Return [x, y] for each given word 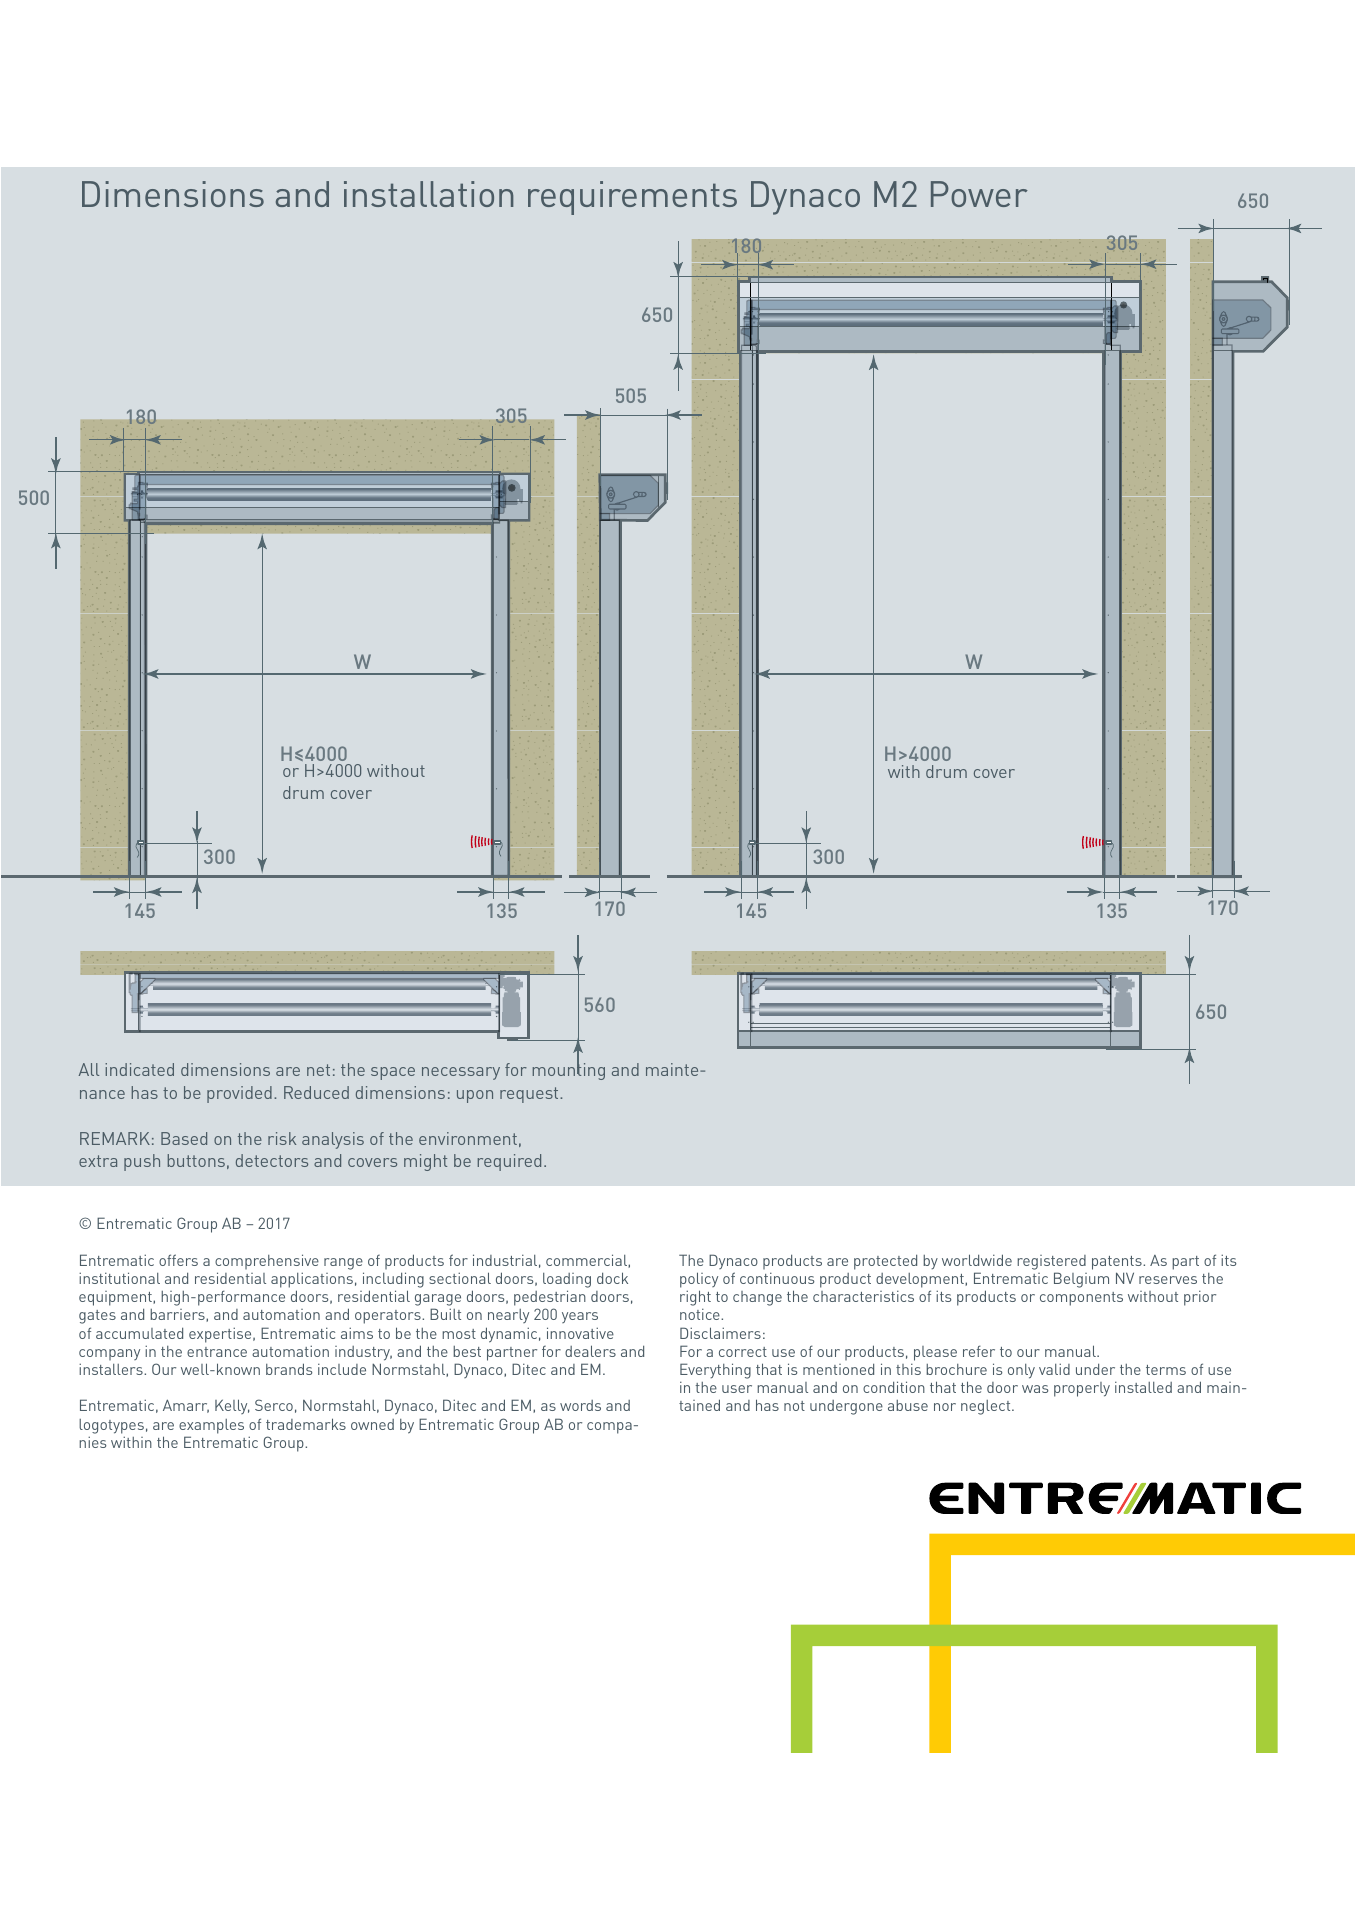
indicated [139, 1069]
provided [239, 1094]
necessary [461, 1073]
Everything [715, 1372]
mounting [569, 1071]
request [530, 1095]
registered [1051, 1262]
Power [979, 194]
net [318, 1070]
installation [428, 194]
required [509, 1162]
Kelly [232, 1406]
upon [475, 1096]
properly [1082, 1389]
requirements [632, 198]
